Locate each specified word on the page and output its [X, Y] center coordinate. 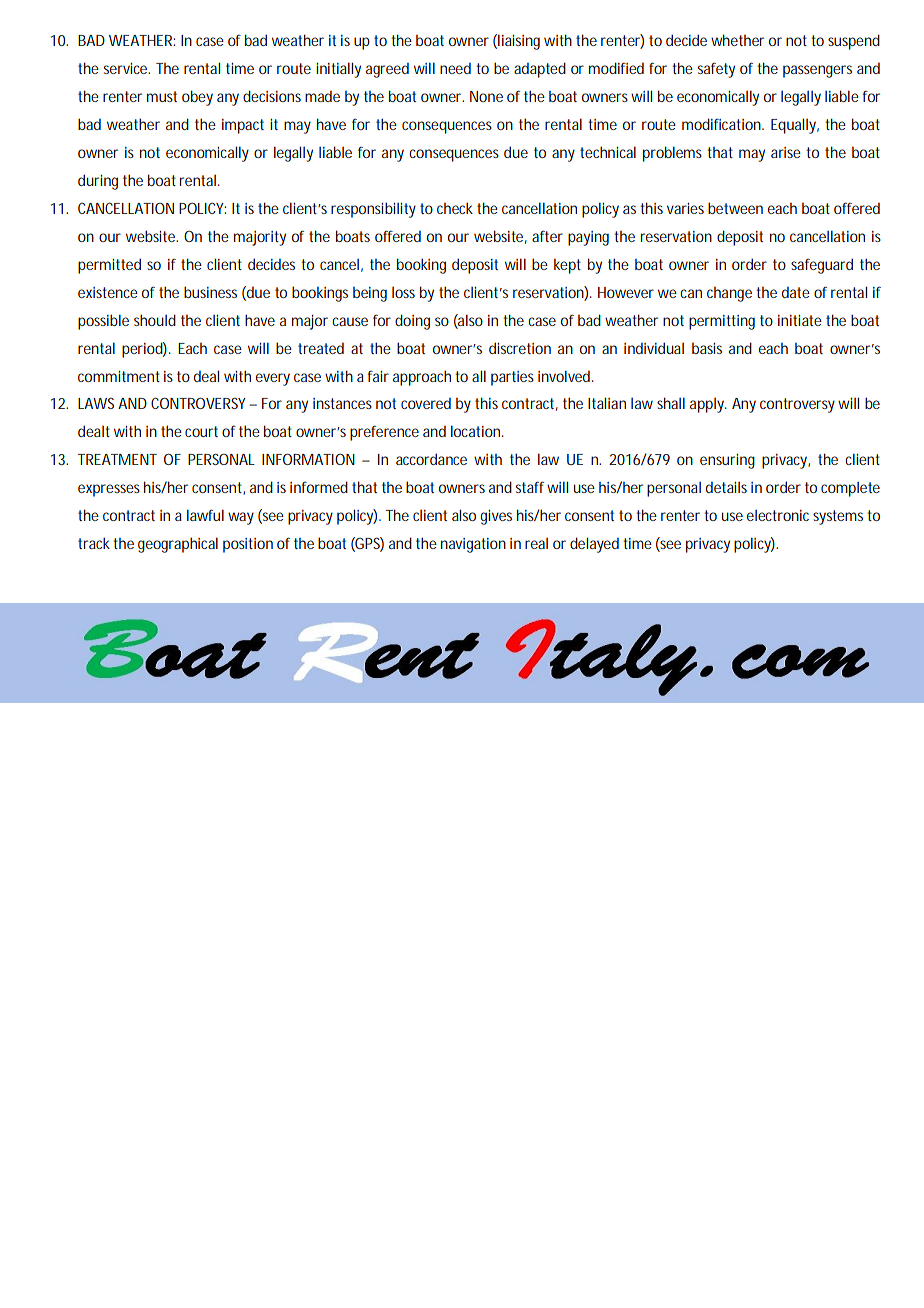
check [455, 208]
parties [512, 378]
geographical [178, 545]
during [98, 182]
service [127, 68]
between [735, 208]
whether [737, 40]
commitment [119, 376]
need [455, 68]
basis [707, 348]
